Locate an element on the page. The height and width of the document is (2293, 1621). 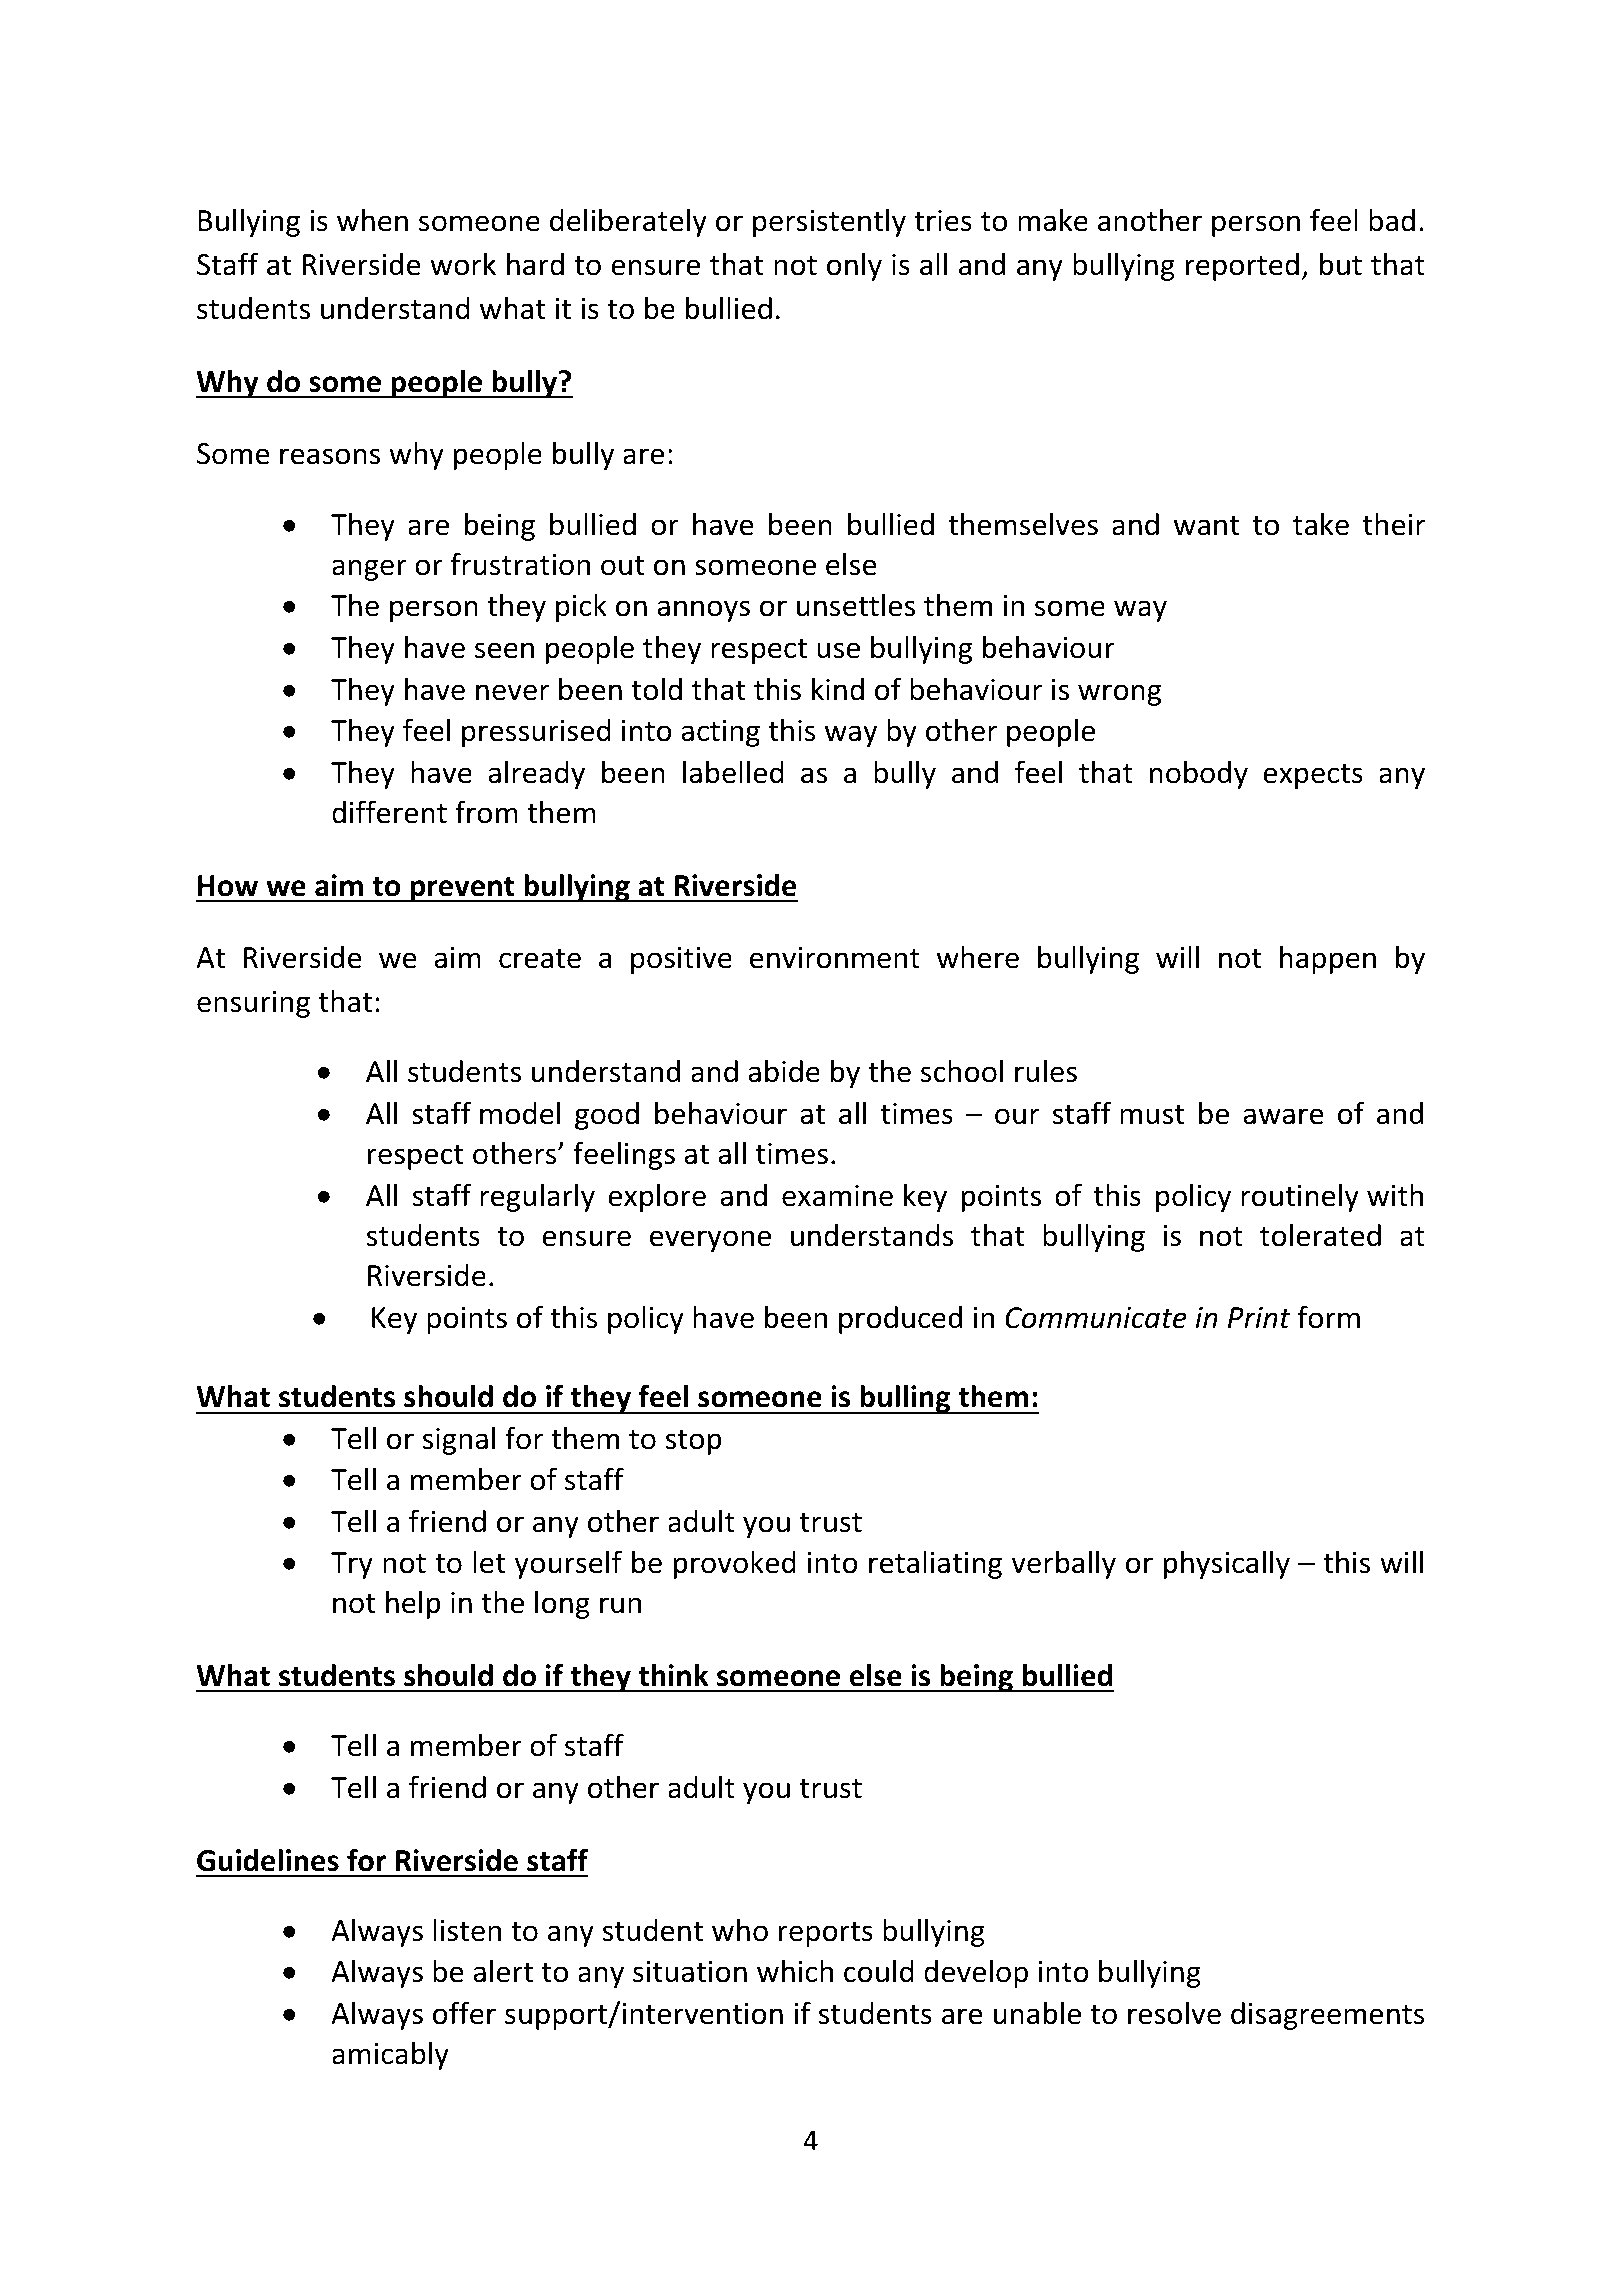
only is located at coordinates (854, 266).
